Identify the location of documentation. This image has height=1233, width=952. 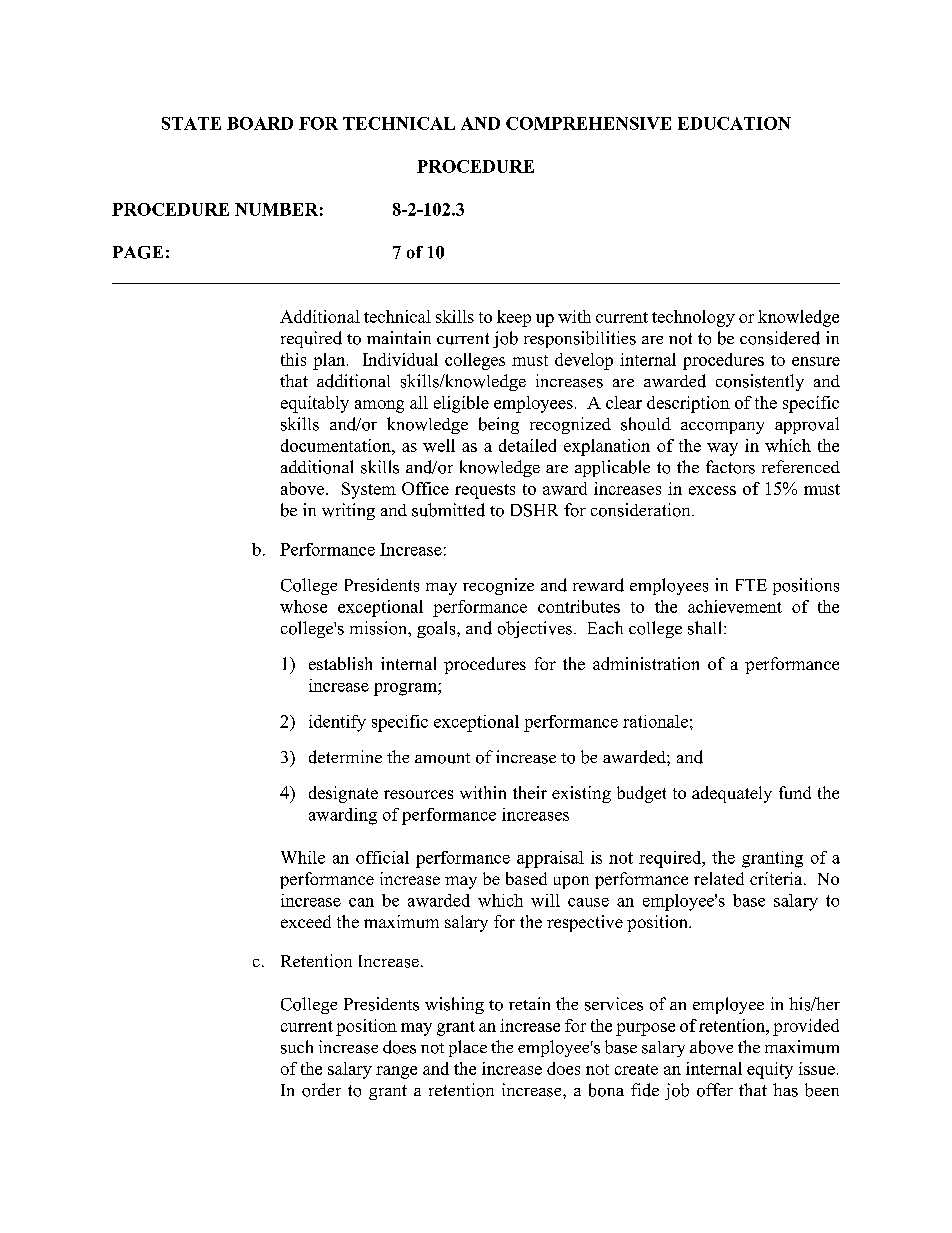
(337, 445).
